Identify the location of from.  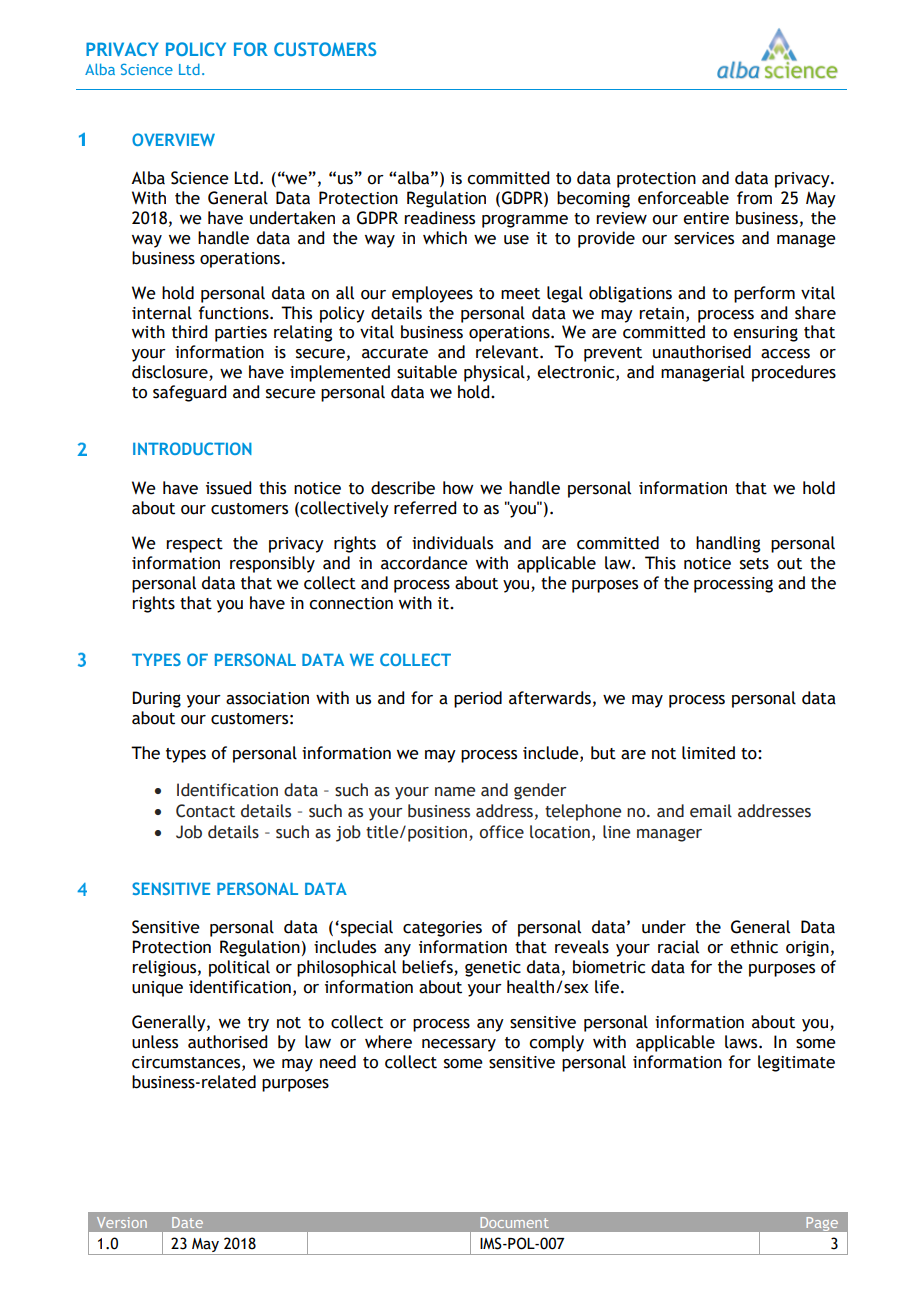
(754, 198).
